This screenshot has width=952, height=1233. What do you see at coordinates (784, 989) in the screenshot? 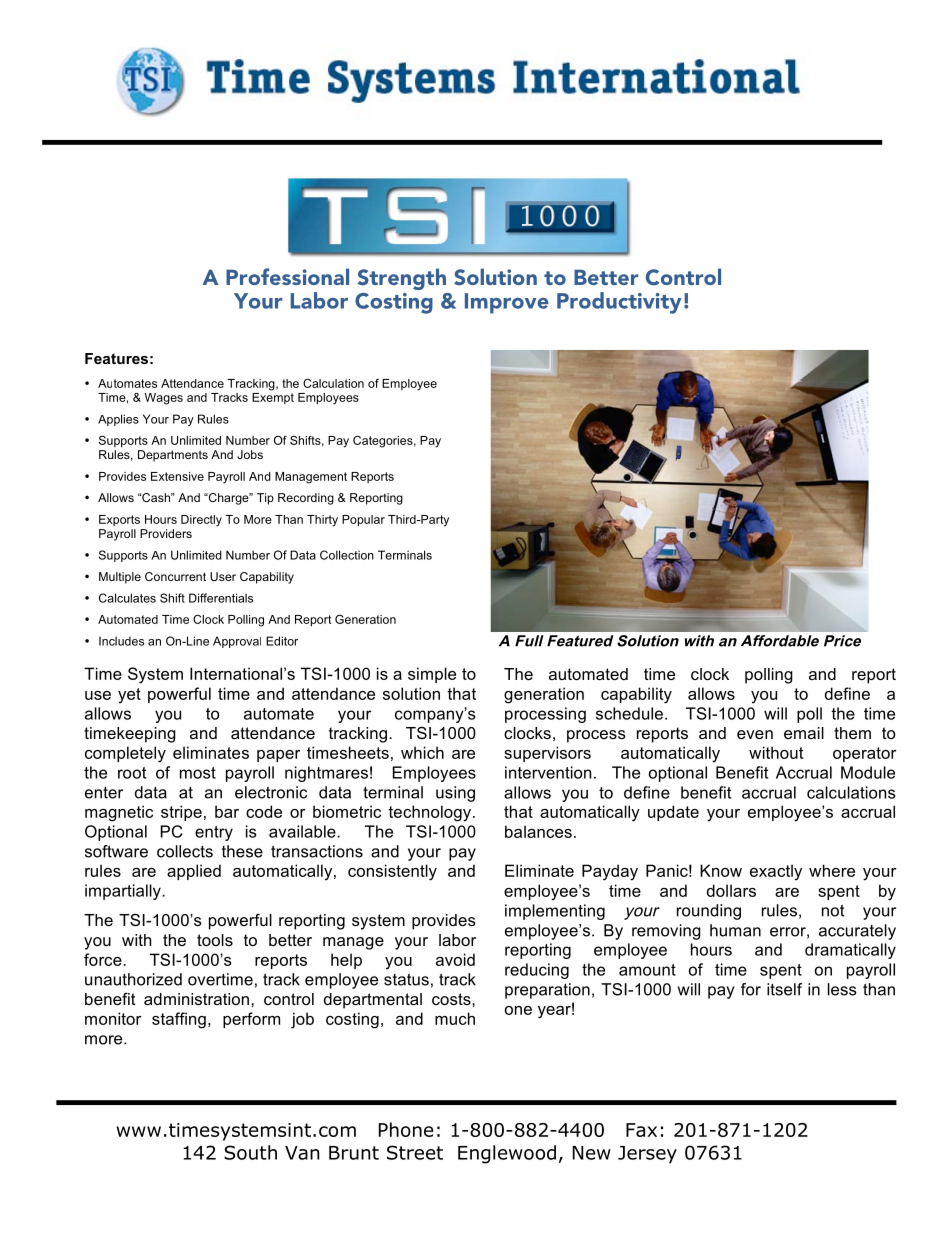
I see `itself` at bounding box center [784, 989].
